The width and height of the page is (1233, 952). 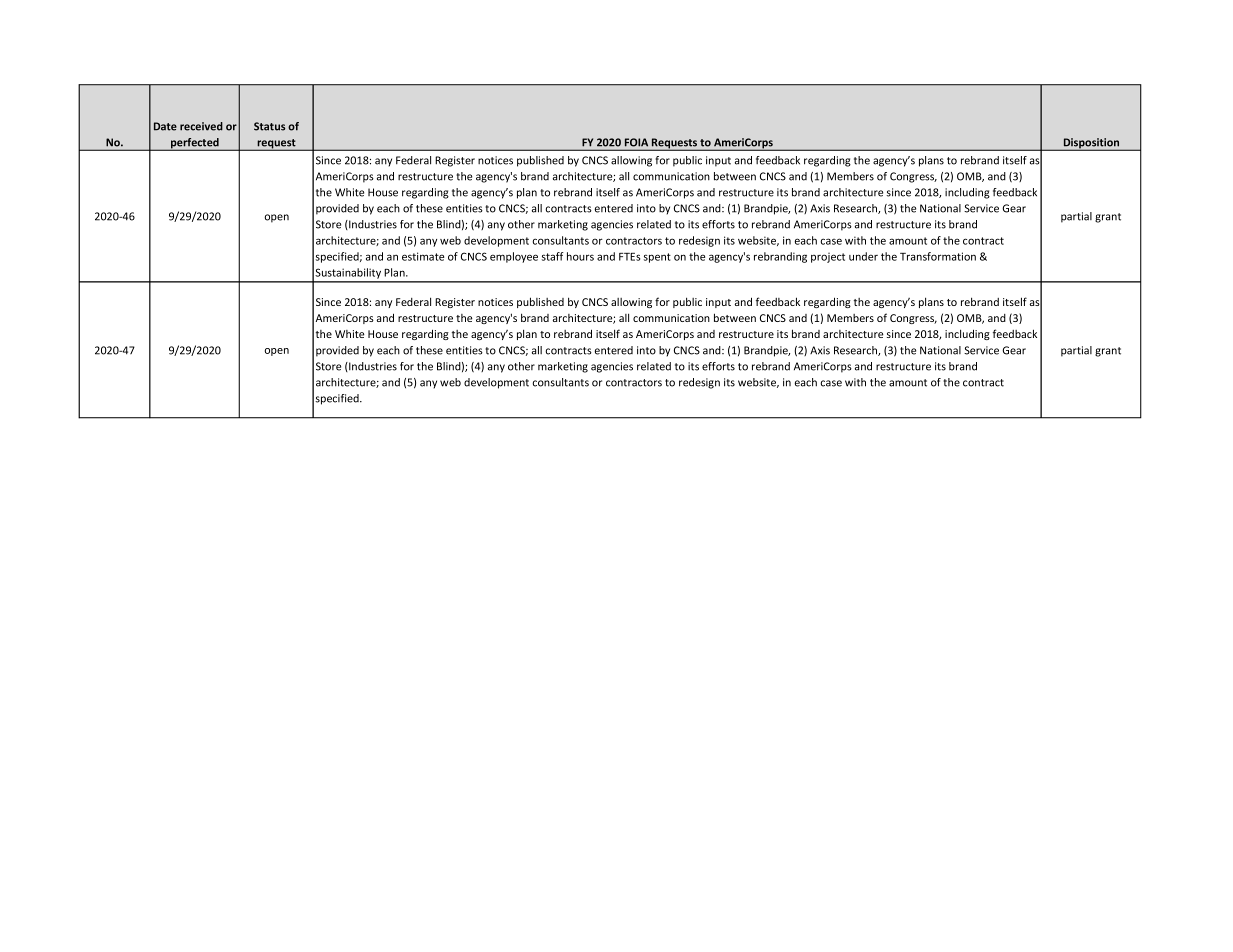 What do you see at coordinates (863, 256) in the page?
I see `under` at bounding box center [863, 256].
